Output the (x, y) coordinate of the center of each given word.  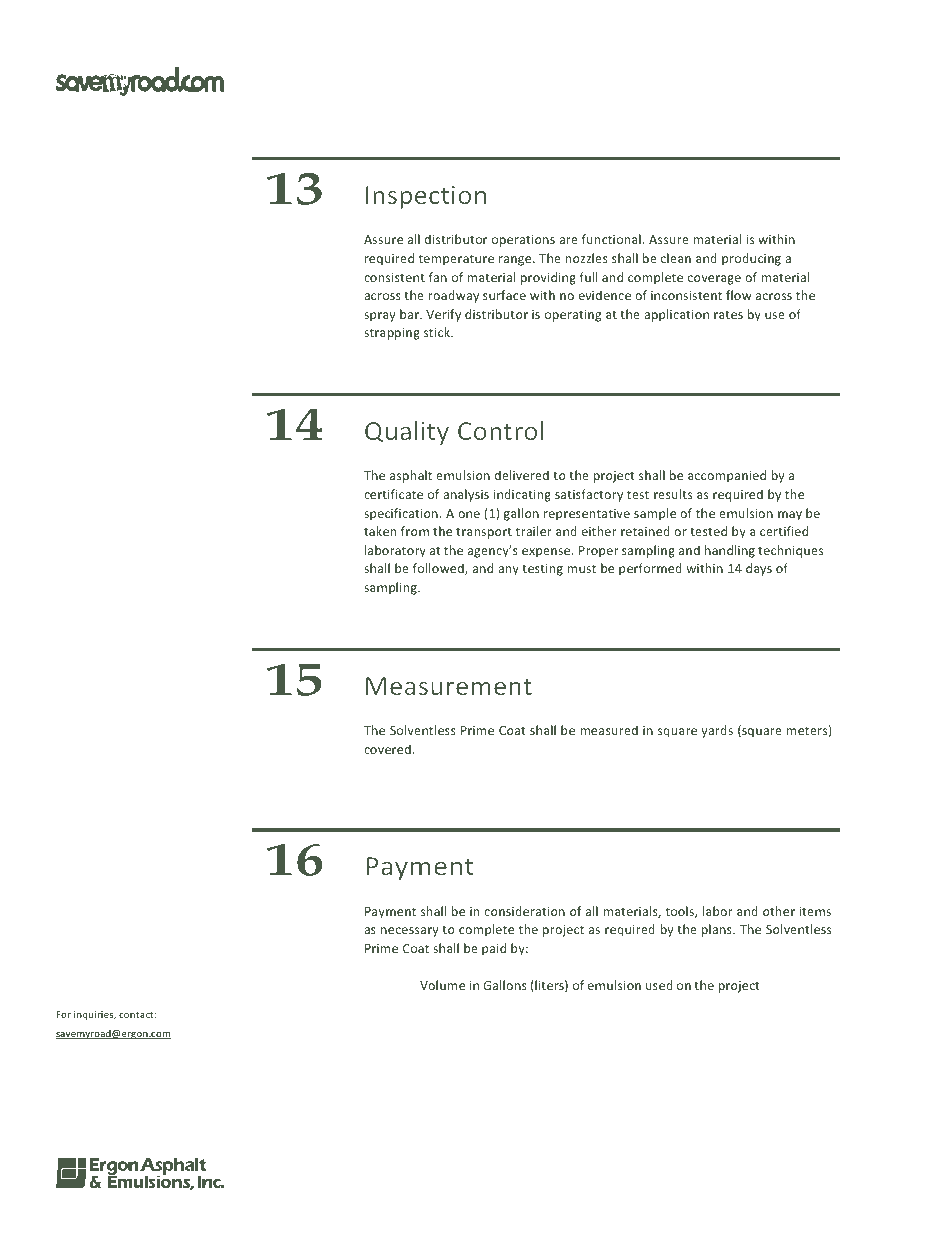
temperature (456, 260)
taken (380, 531)
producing (751, 259)
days (759, 569)
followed (439, 569)
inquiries (95, 1015)
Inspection (426, 197)
